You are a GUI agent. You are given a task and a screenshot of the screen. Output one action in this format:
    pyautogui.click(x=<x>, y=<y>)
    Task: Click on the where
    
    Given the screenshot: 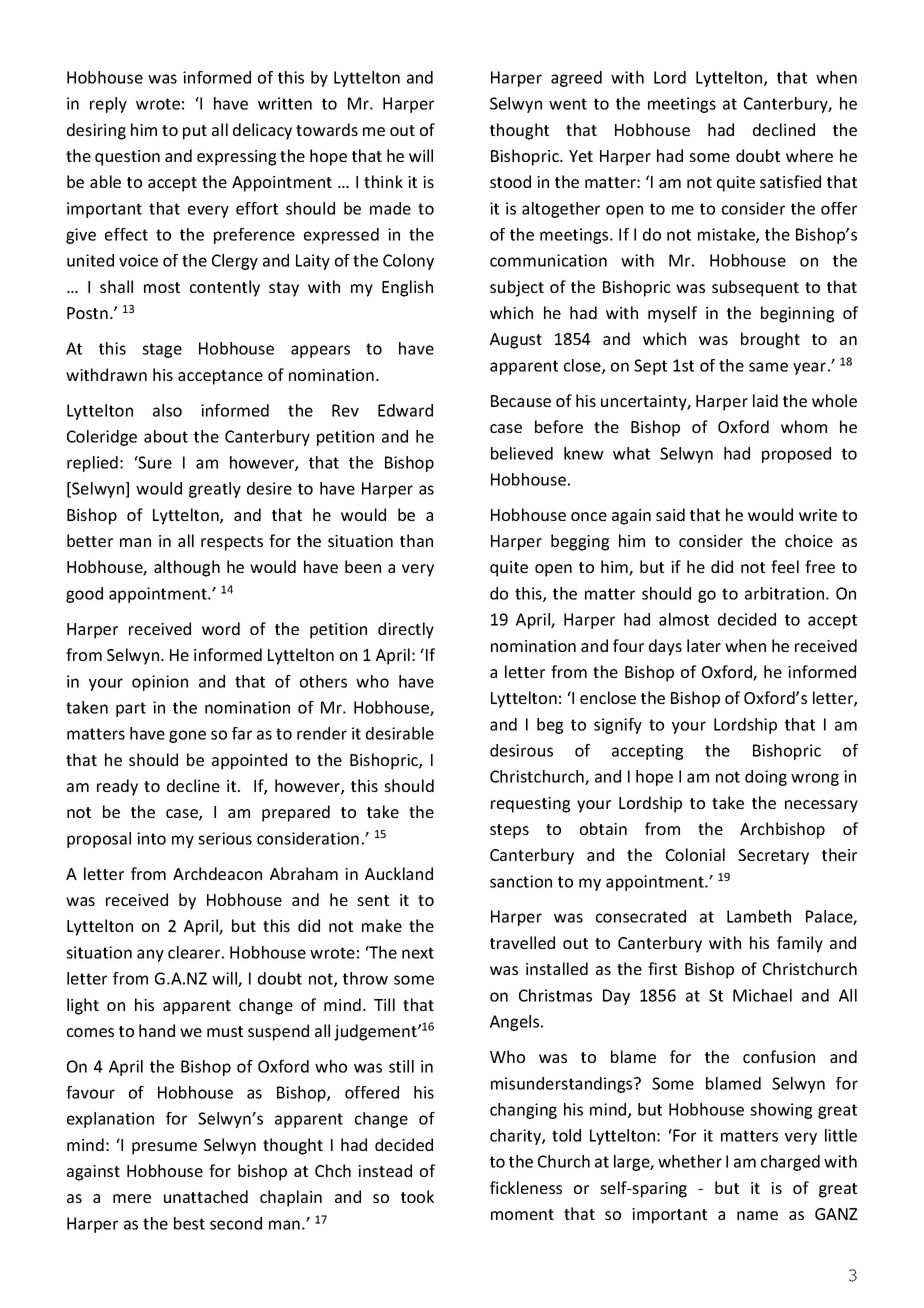 What is the action you would take?
    pyautogui.click(x=809, y=155)
